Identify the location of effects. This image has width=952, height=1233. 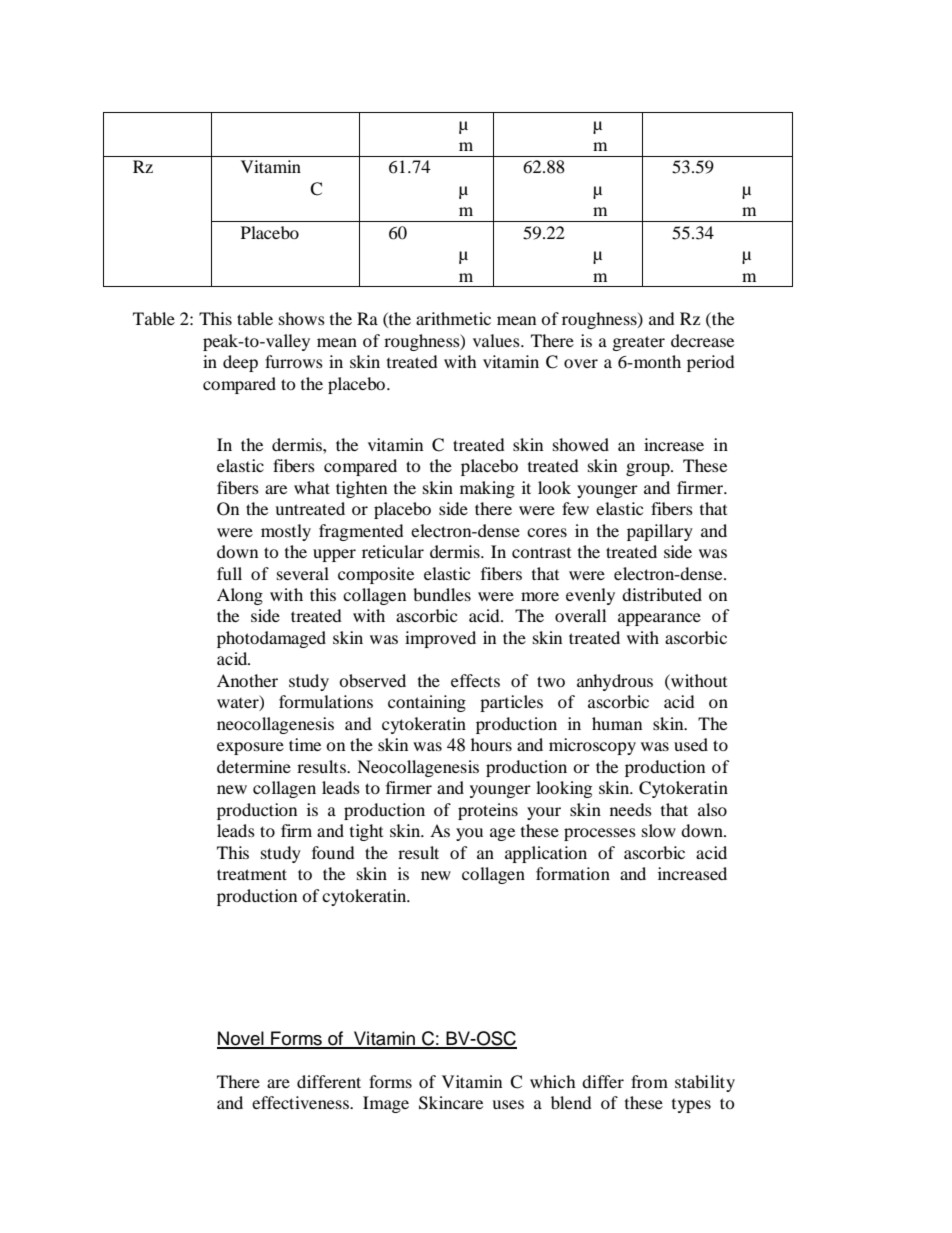
(475, 680).
